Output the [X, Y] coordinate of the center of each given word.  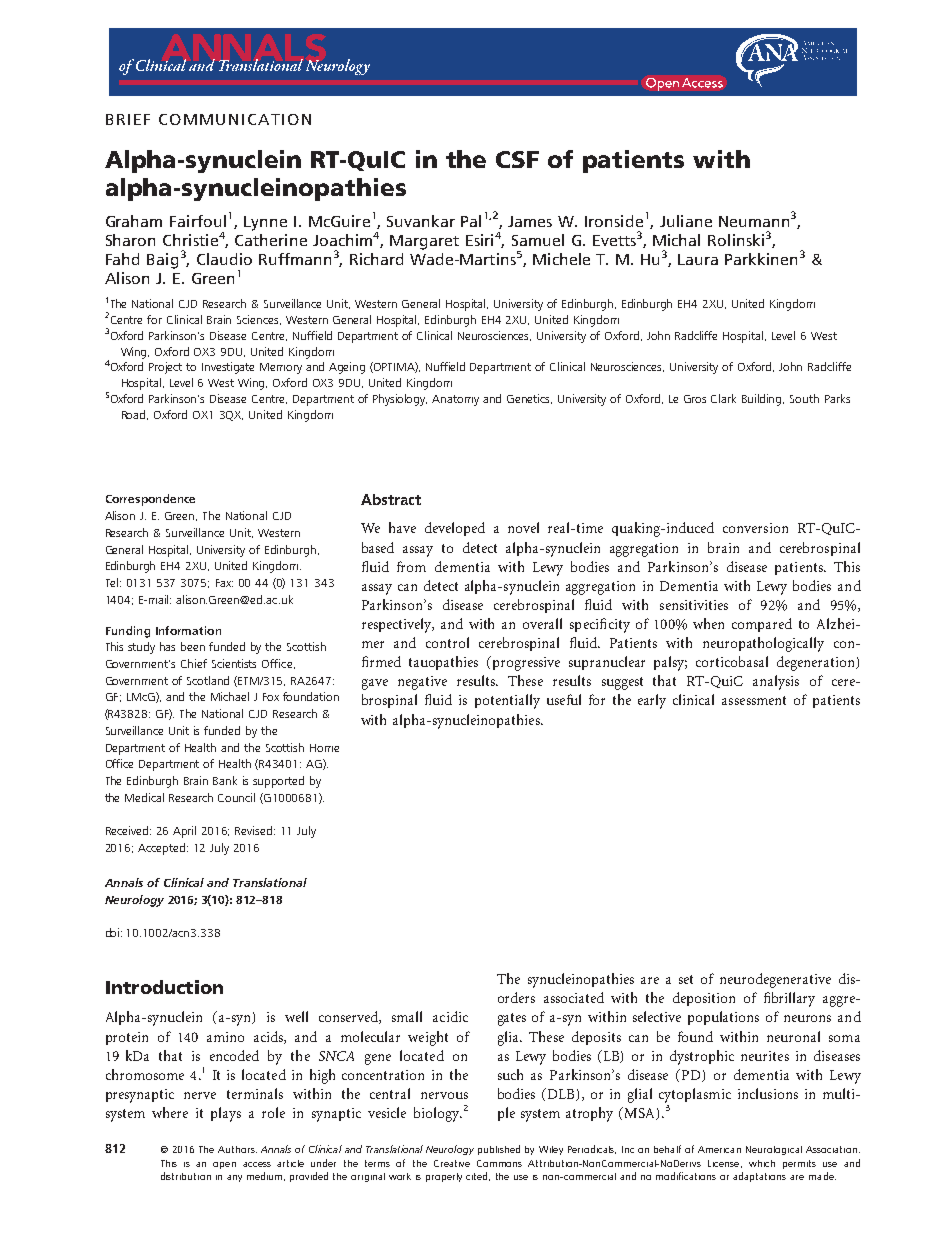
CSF [517, 159]
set [686, 979]
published [499, 1150]
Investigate [228, 368]
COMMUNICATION [235, 119]
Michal [676, 240]
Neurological [774, 1150]
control [447, 642]
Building [763, 400]
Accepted [163, 849]
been [193, 646]
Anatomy [455, 400]
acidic [450, 1016]
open [224, 1165]
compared [762, 625]
